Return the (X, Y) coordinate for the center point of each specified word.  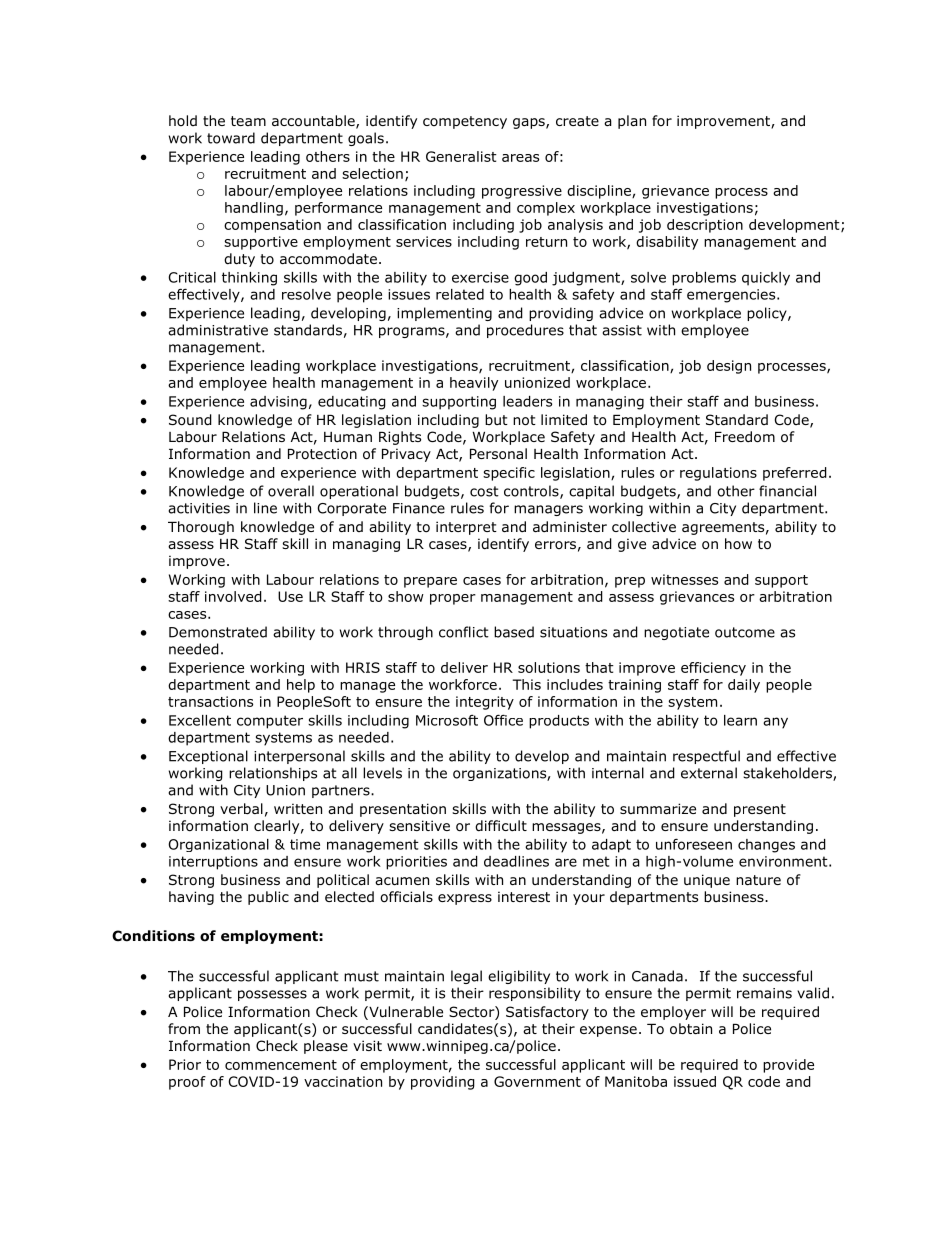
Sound (190, 420)
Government (537, 1081)
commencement (281, 1065)
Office (503, 720)
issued (695, 1081)
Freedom (745, 437)
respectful (706, 757)
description (705, 226)
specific (509, 474)
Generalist (461, 156)
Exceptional (208, 757)
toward (231, 138)
